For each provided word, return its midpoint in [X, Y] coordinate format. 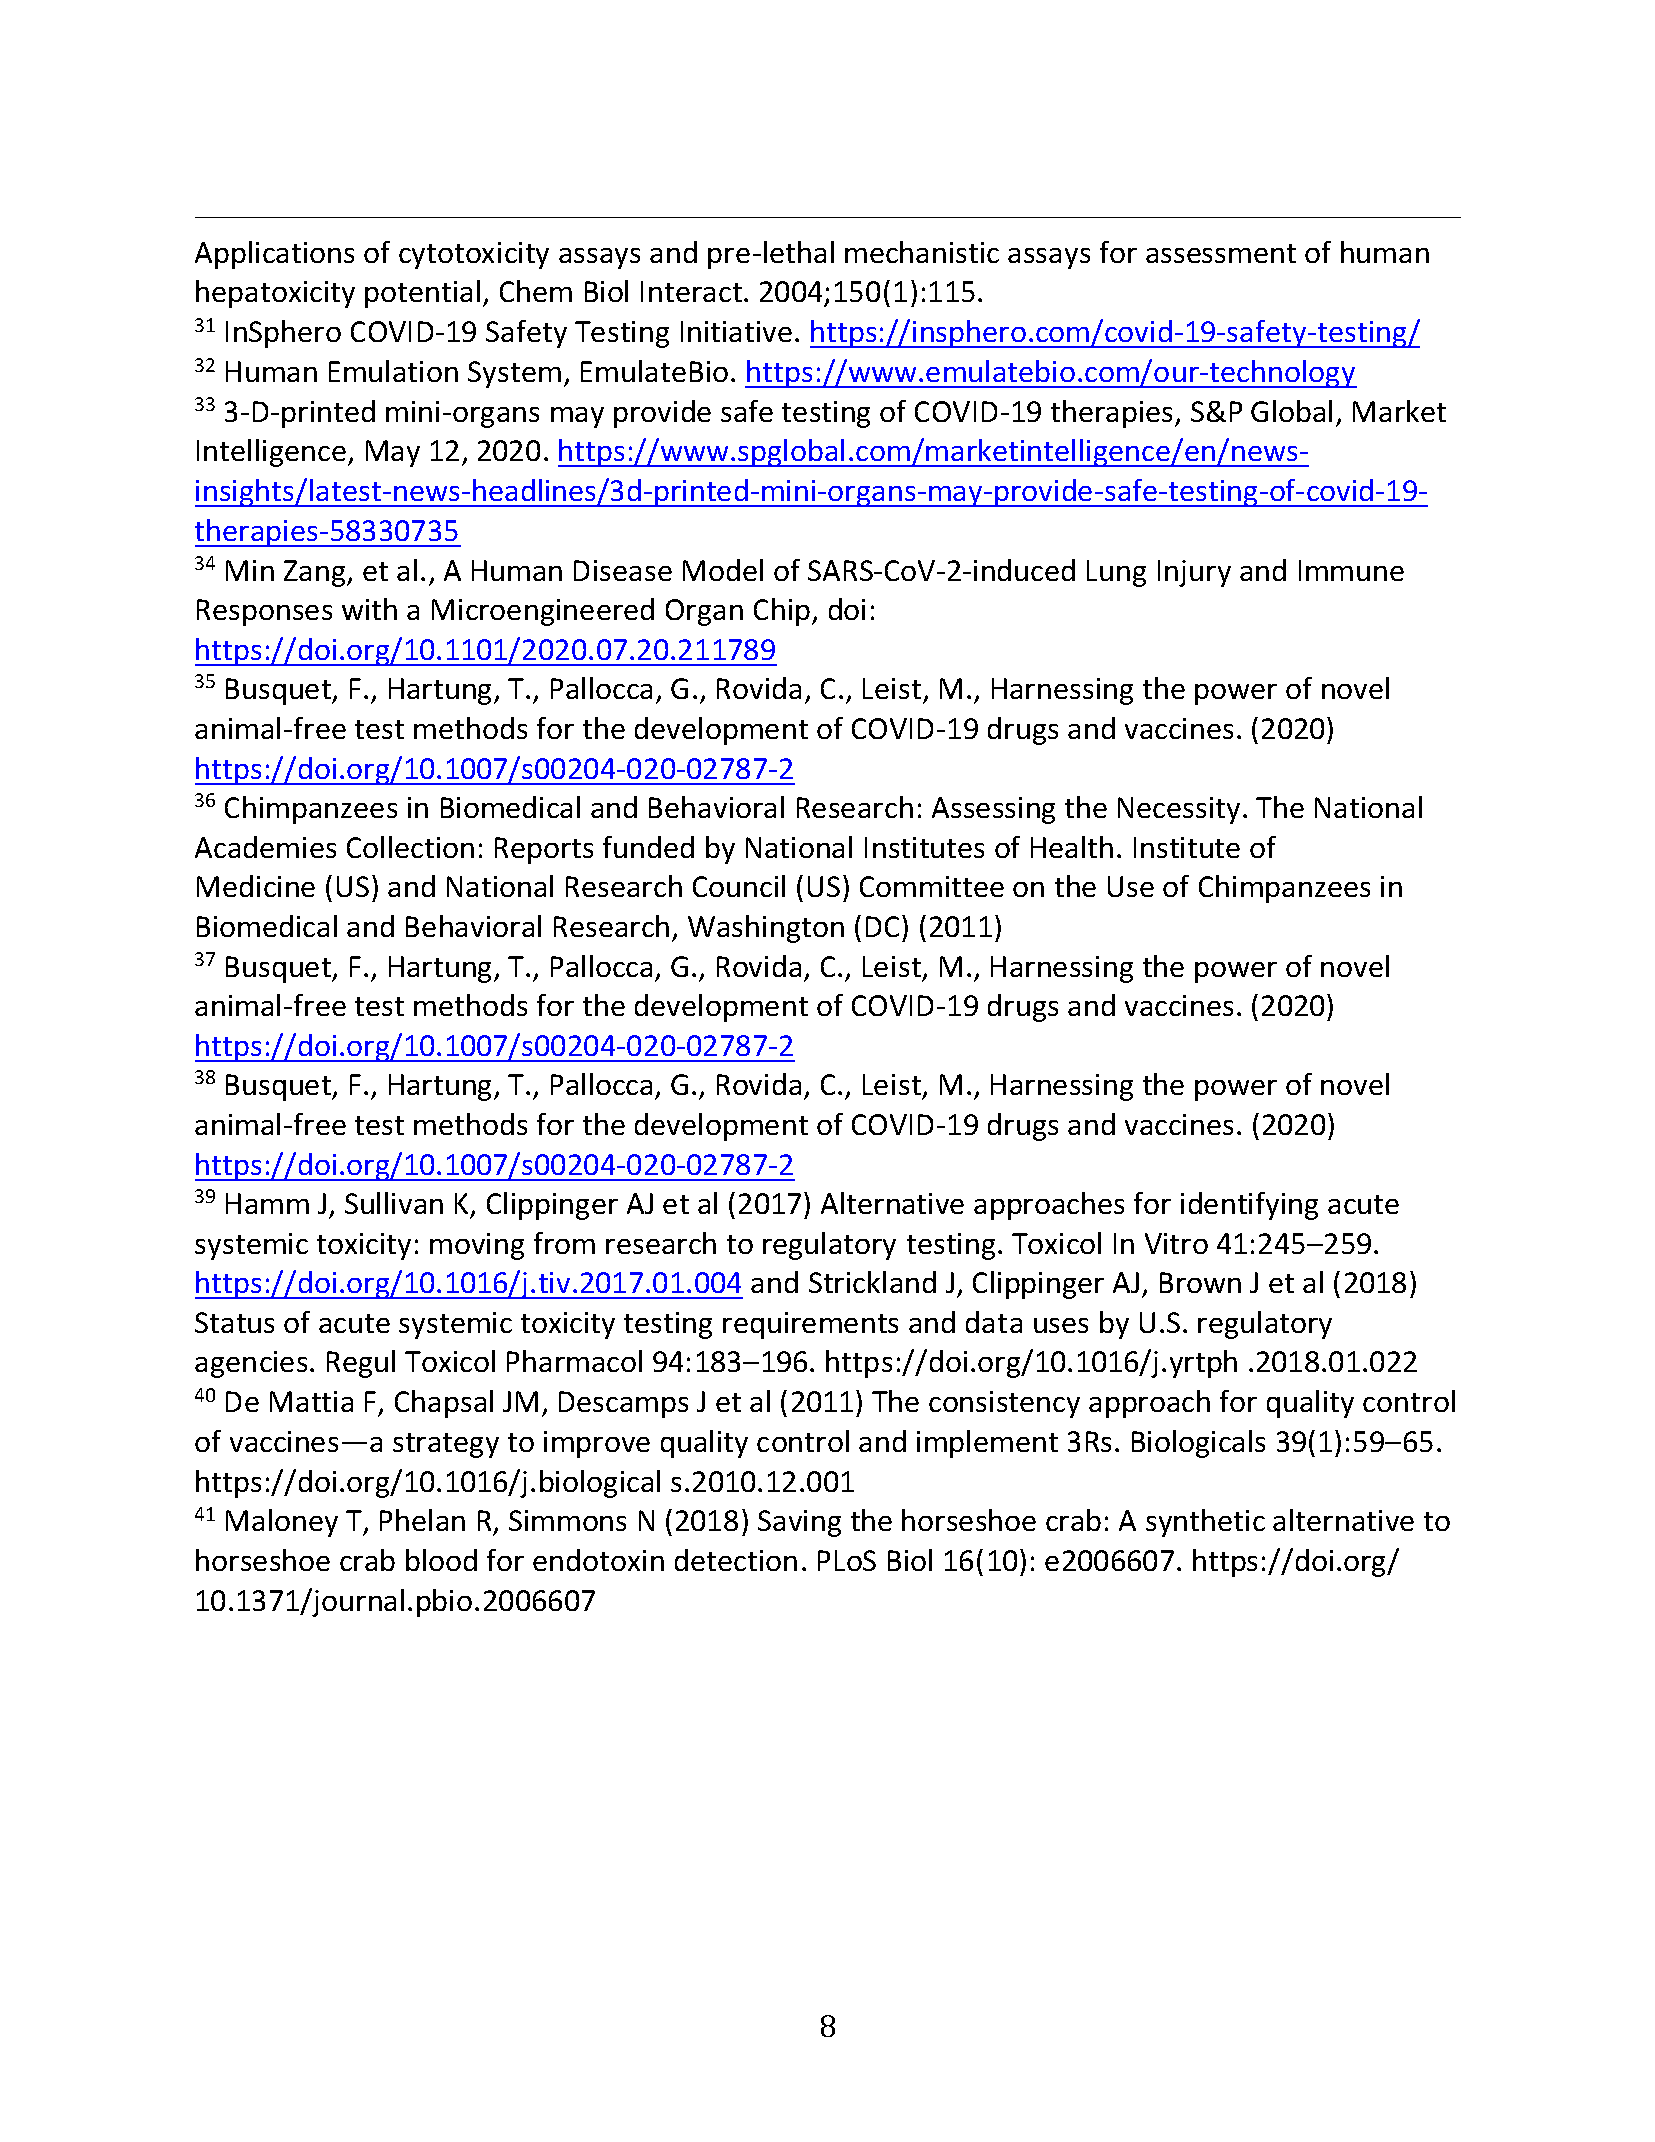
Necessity [1179, 810]
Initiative [736, 331]
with [369, 609]
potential [422, 294]
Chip [783, 612]
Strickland [872, 1282]
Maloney [282, 1523]
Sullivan [394, 1203]
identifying [1249, 1206]
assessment [1221, 253]
